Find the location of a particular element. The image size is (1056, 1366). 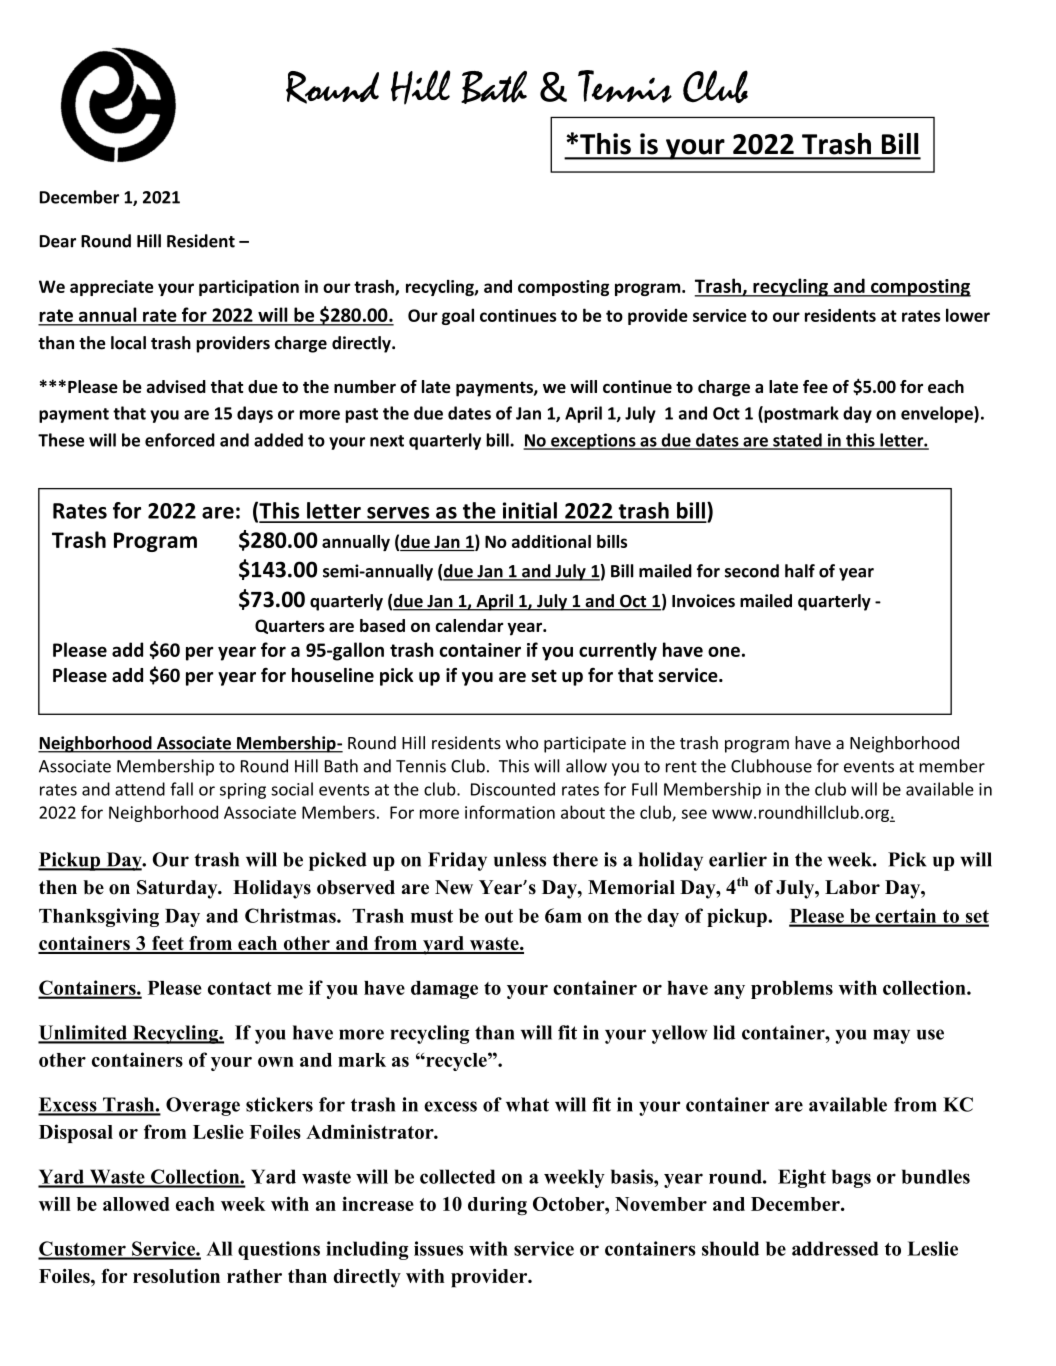

contact is located at coordinates (240, 988).
